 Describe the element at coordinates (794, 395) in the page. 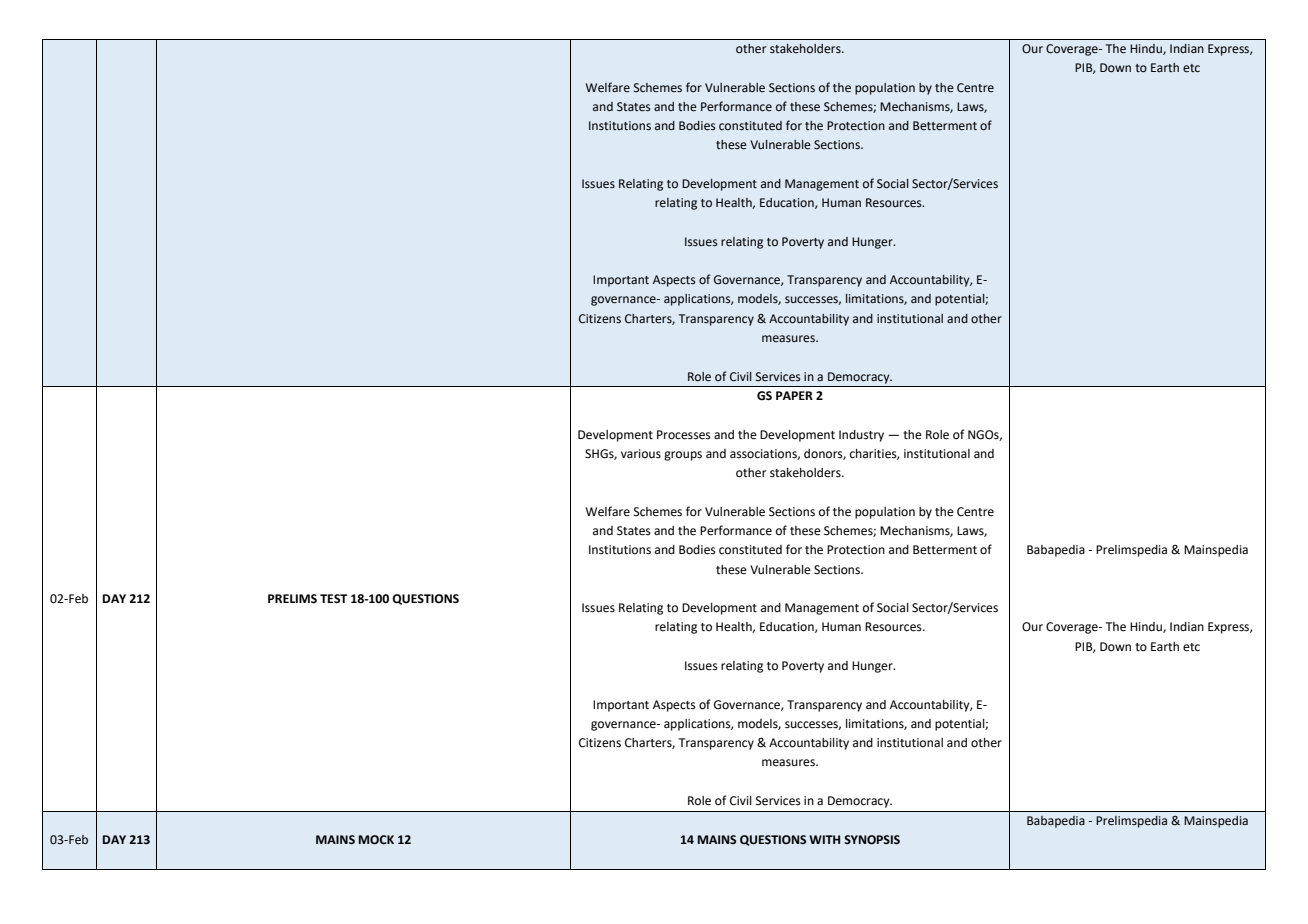

I see `PAPER` at that location.
